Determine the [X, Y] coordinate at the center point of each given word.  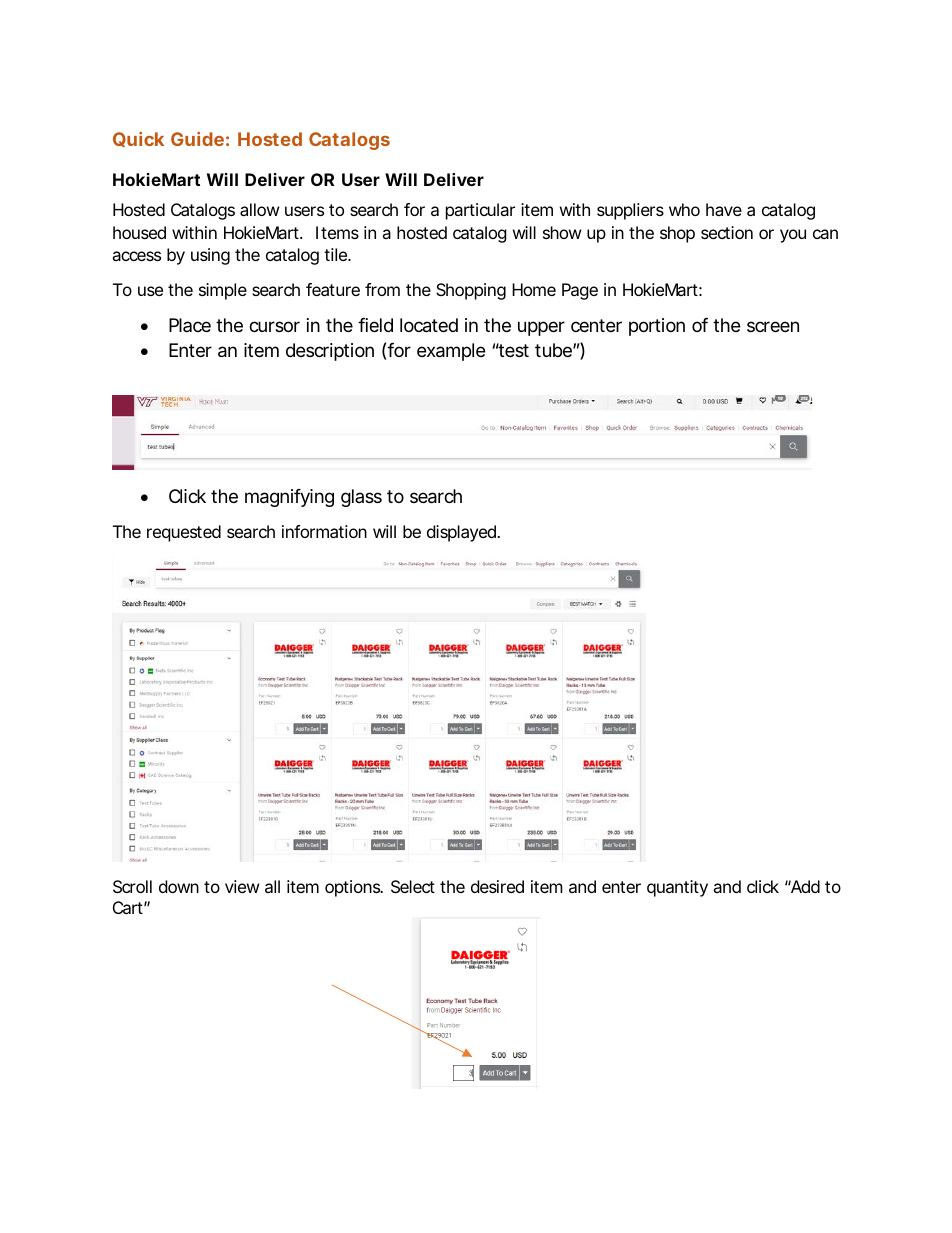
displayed [462, 533]
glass [361, 498]
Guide [197, 139]
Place [190, 325]
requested [184, 533]
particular [480, 211]
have [724, 209]
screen [773, 326]
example [451, 352]
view [242, 886]
